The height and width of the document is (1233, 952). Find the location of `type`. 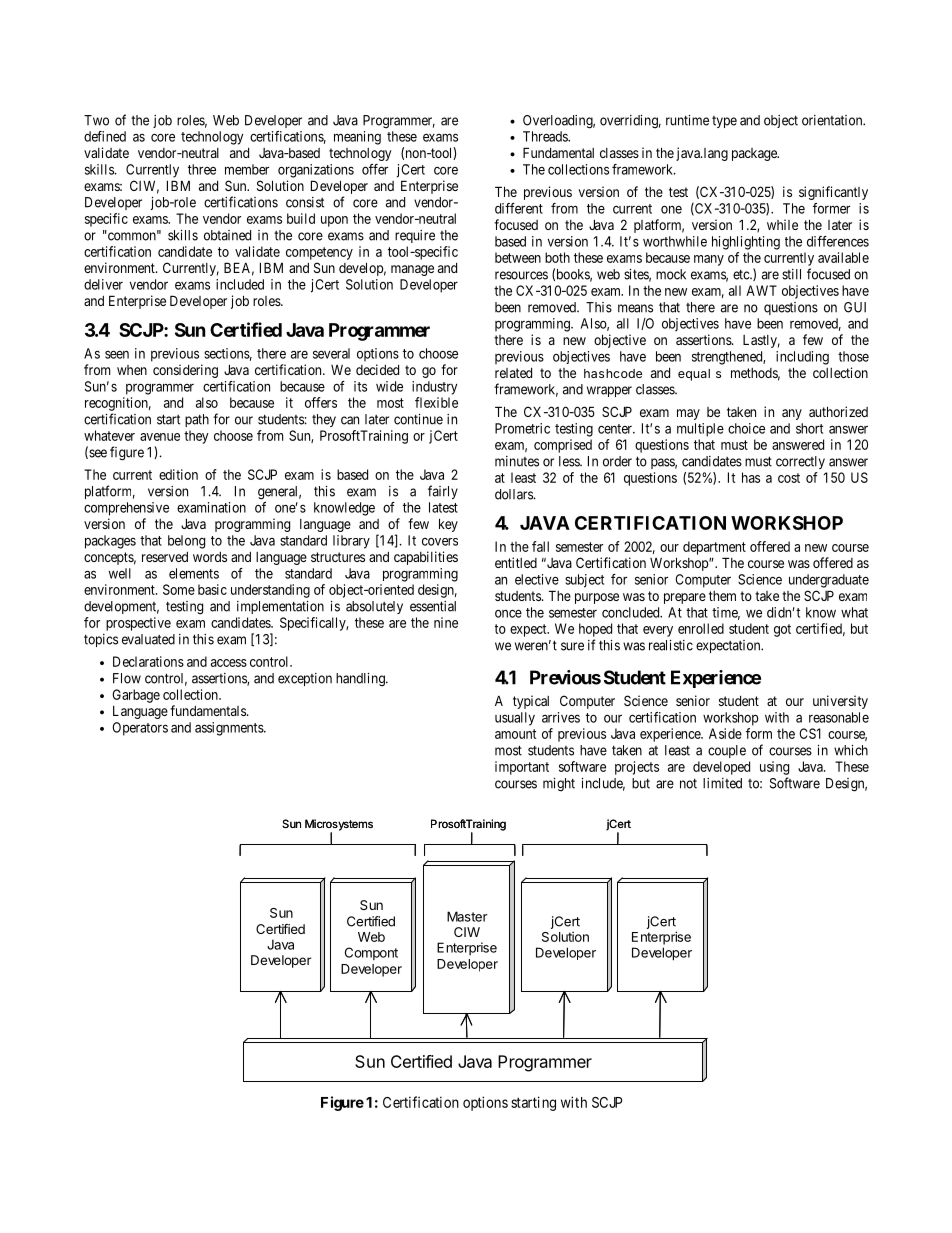

type is located at coordinates (724, 122).
